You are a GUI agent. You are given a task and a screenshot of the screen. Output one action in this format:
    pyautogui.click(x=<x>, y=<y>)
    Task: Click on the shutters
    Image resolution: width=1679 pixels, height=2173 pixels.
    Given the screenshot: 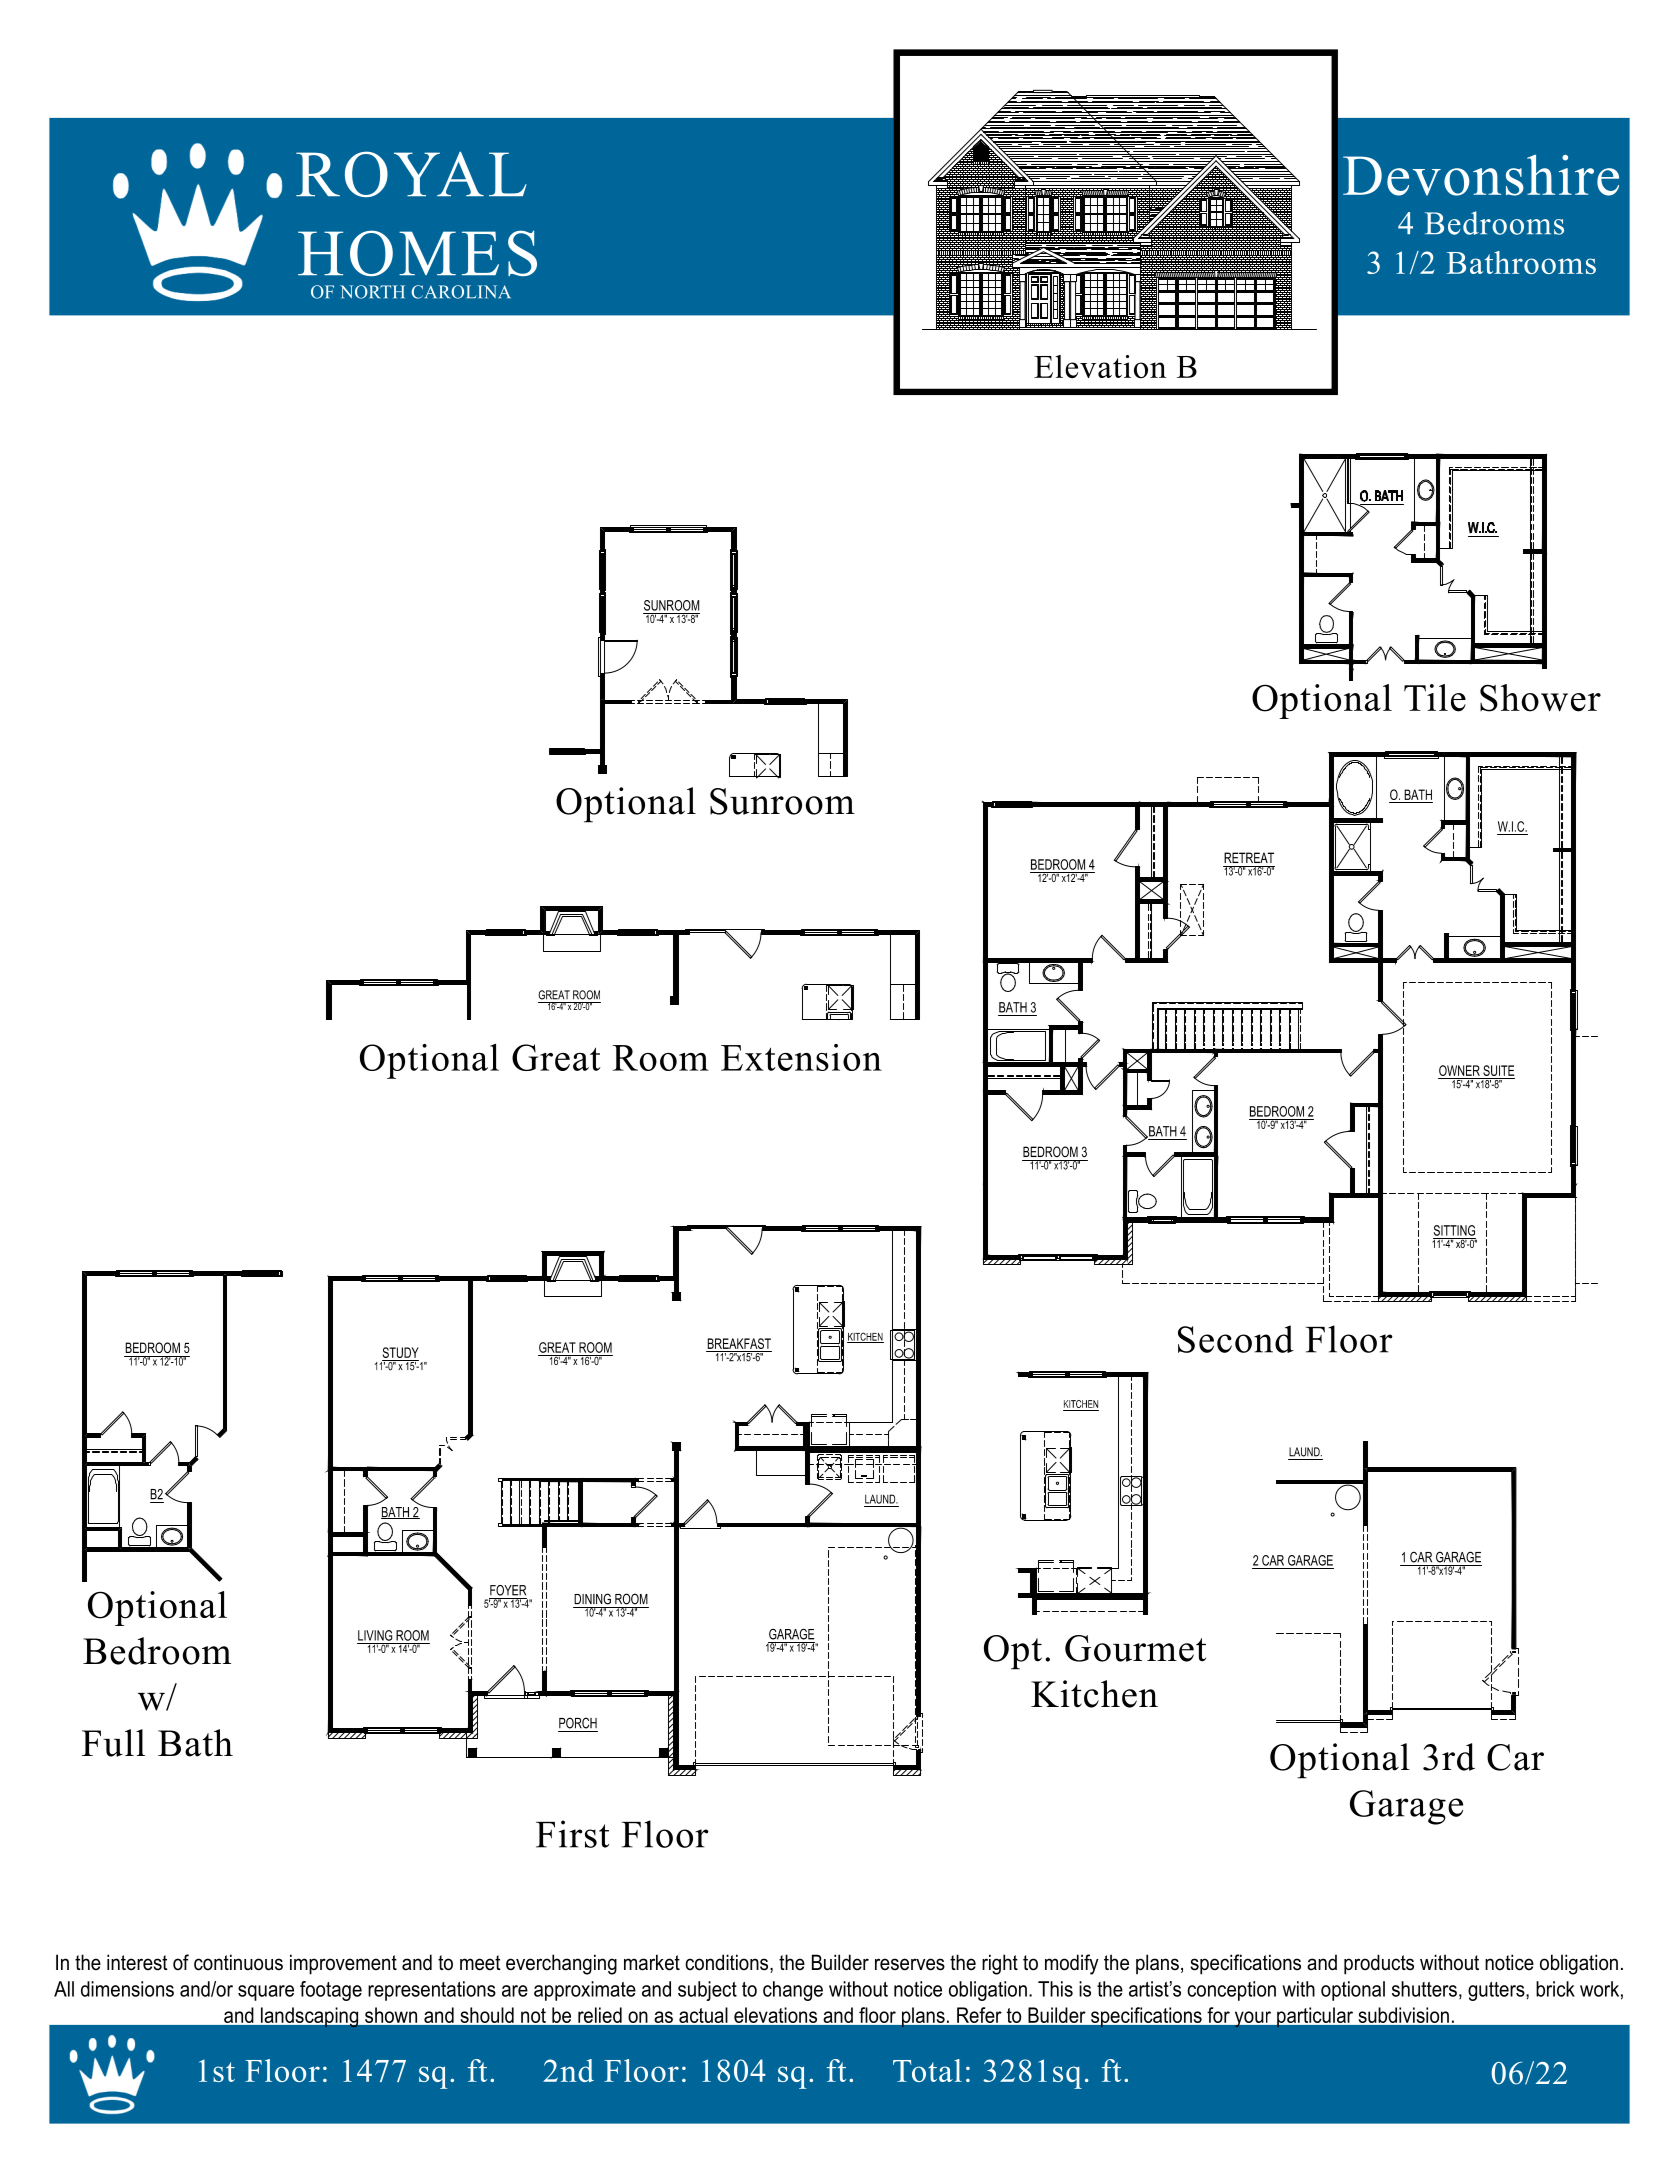 What is the action you would take?
    pyautogui.click(x=1424, y=1989)
